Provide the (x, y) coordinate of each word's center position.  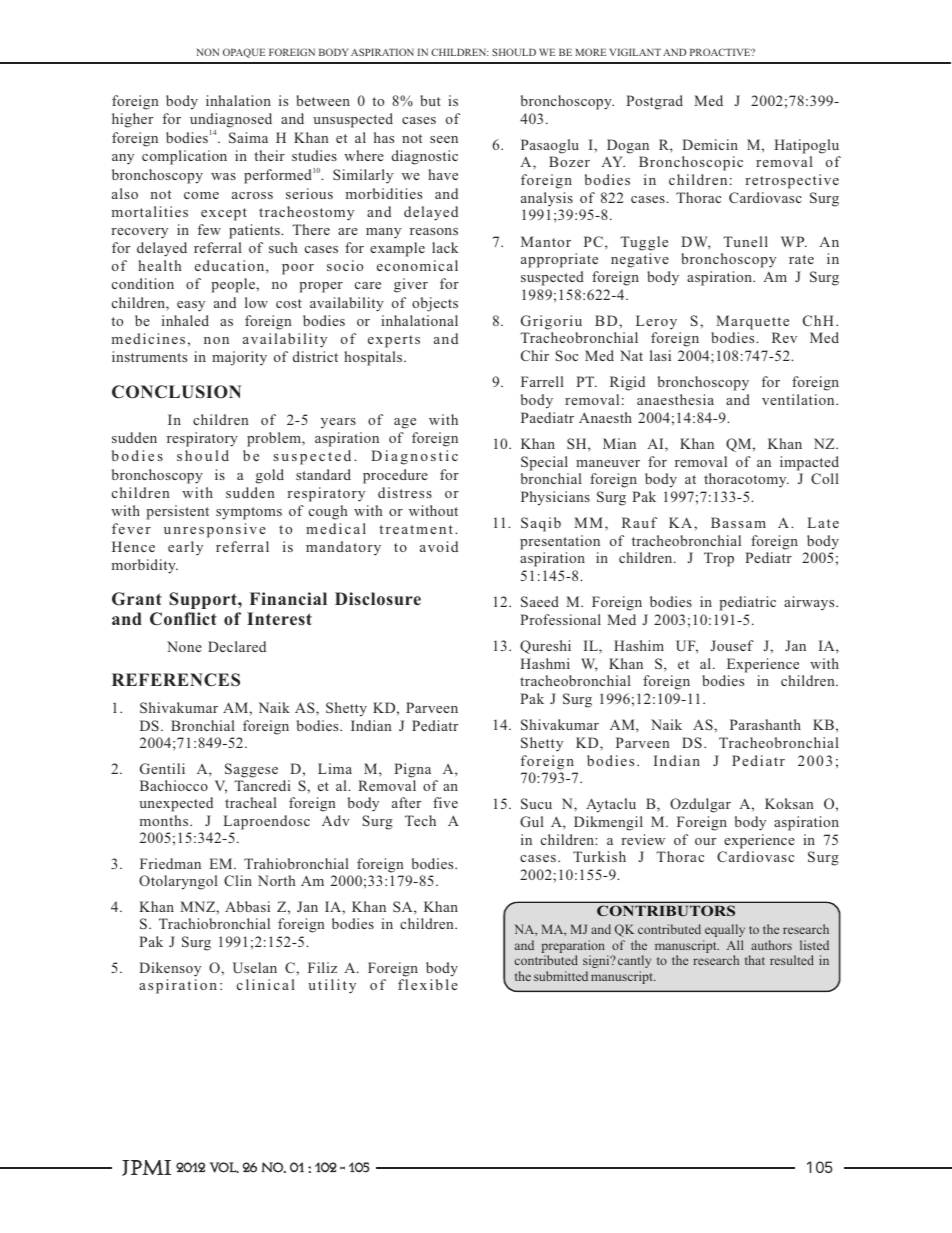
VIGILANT (635, 52)
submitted (561, 976)
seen (444, 139)
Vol (224, 1167)
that (755, 960)
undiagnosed (231, 120)
